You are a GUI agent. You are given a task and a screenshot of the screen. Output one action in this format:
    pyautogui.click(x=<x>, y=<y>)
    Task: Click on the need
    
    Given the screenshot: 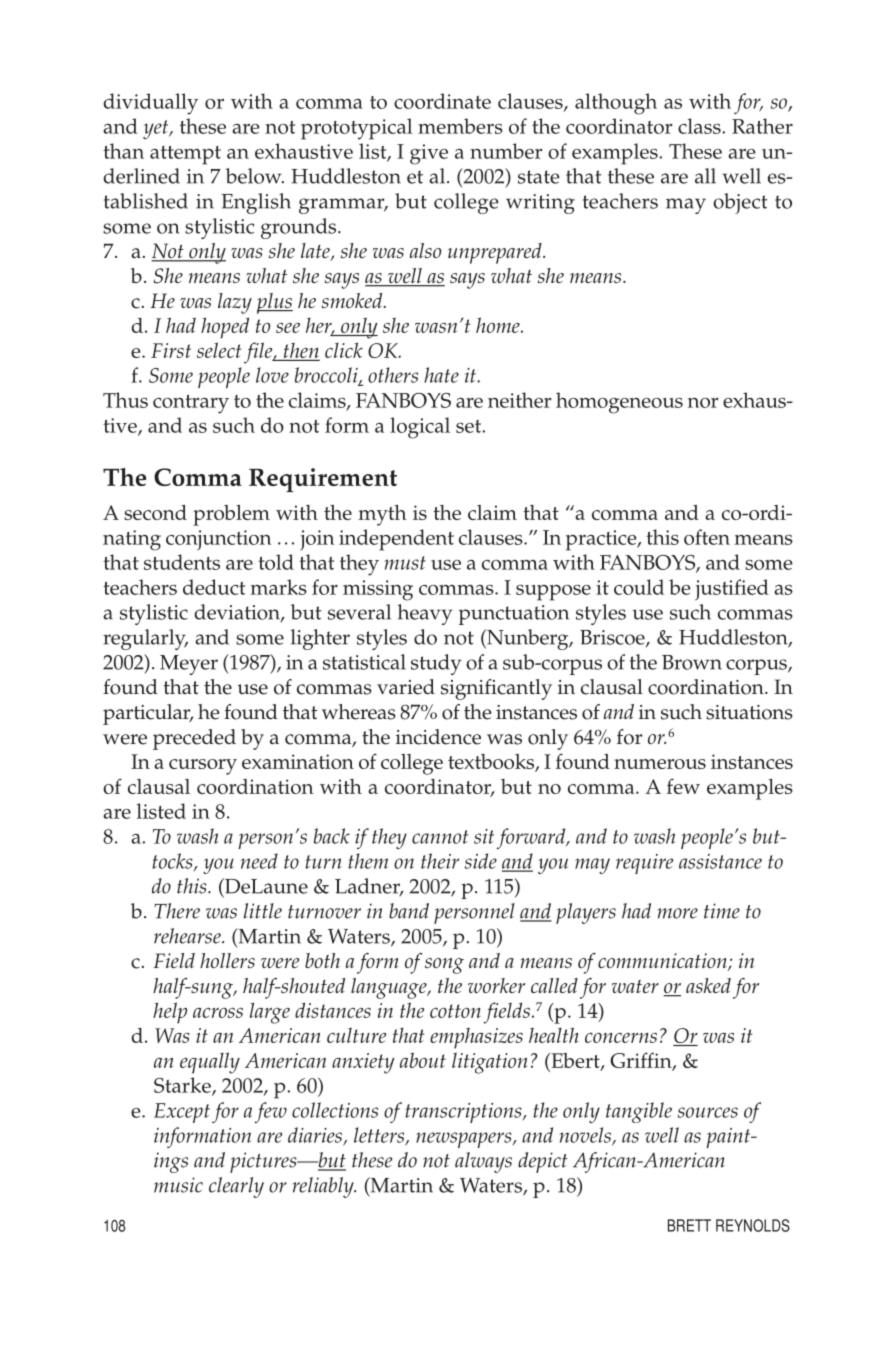 What is the action you would take?
    pyautogui.click(x=259, y=861)
